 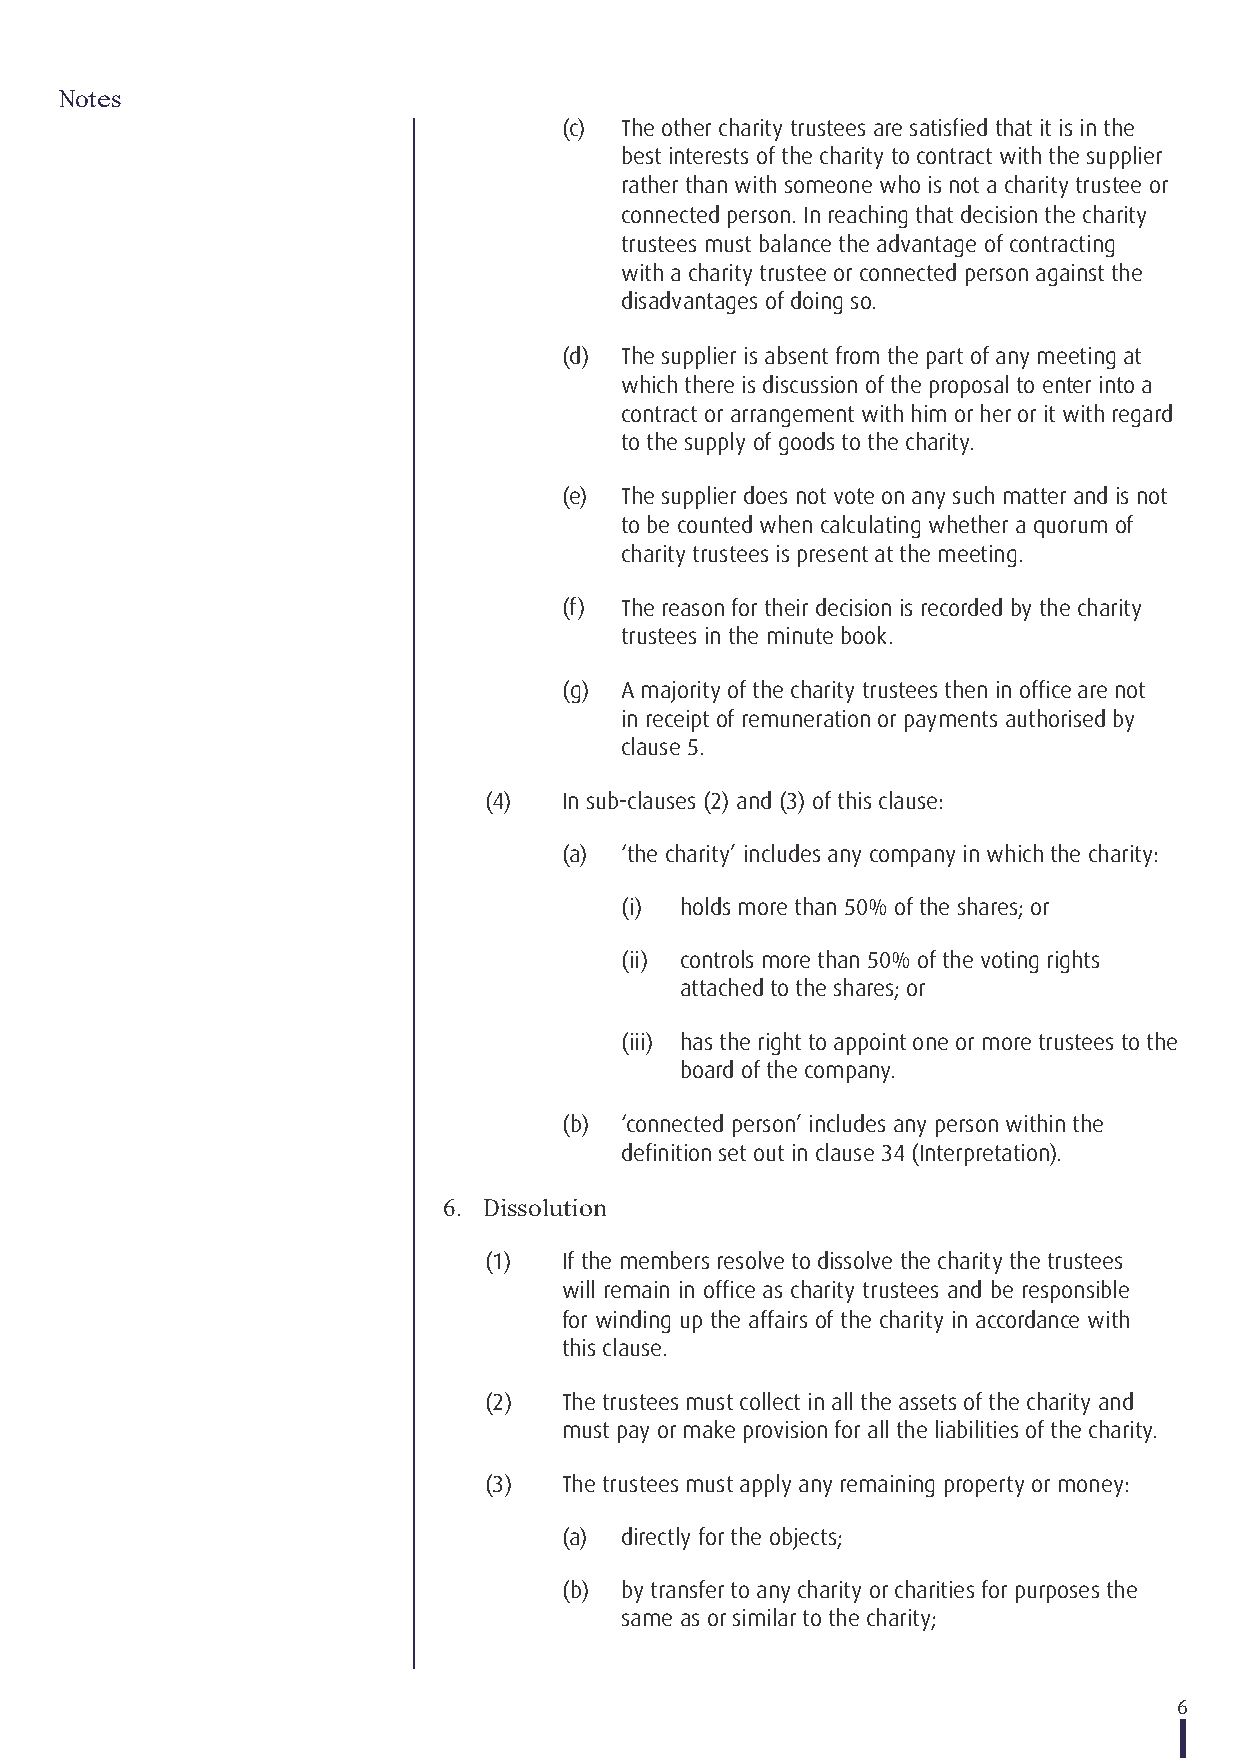 What do you see at coordinates (948, 127) in the page?
I see `satisfied` at bounding box center [948, 127].
